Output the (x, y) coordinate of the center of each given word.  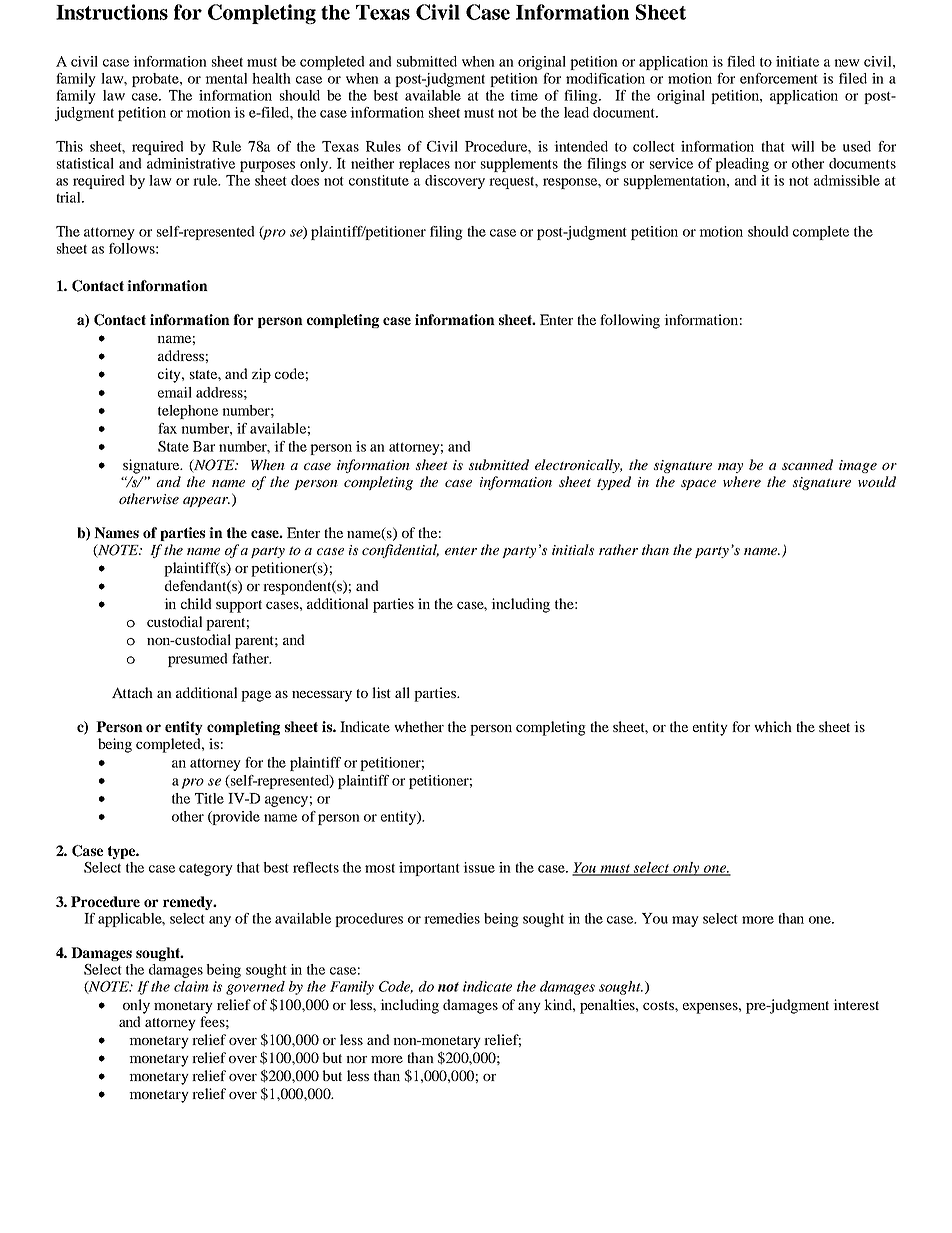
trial (69, 197)
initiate (797, 61)
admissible (847, 180)
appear (206, 502)
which (773, 726)
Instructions (112, 12)
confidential (400, 551)
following (630, 321)
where (742, 481)
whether (419, 726)
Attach (132, 692)
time (524, 95)
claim (191, 986)
